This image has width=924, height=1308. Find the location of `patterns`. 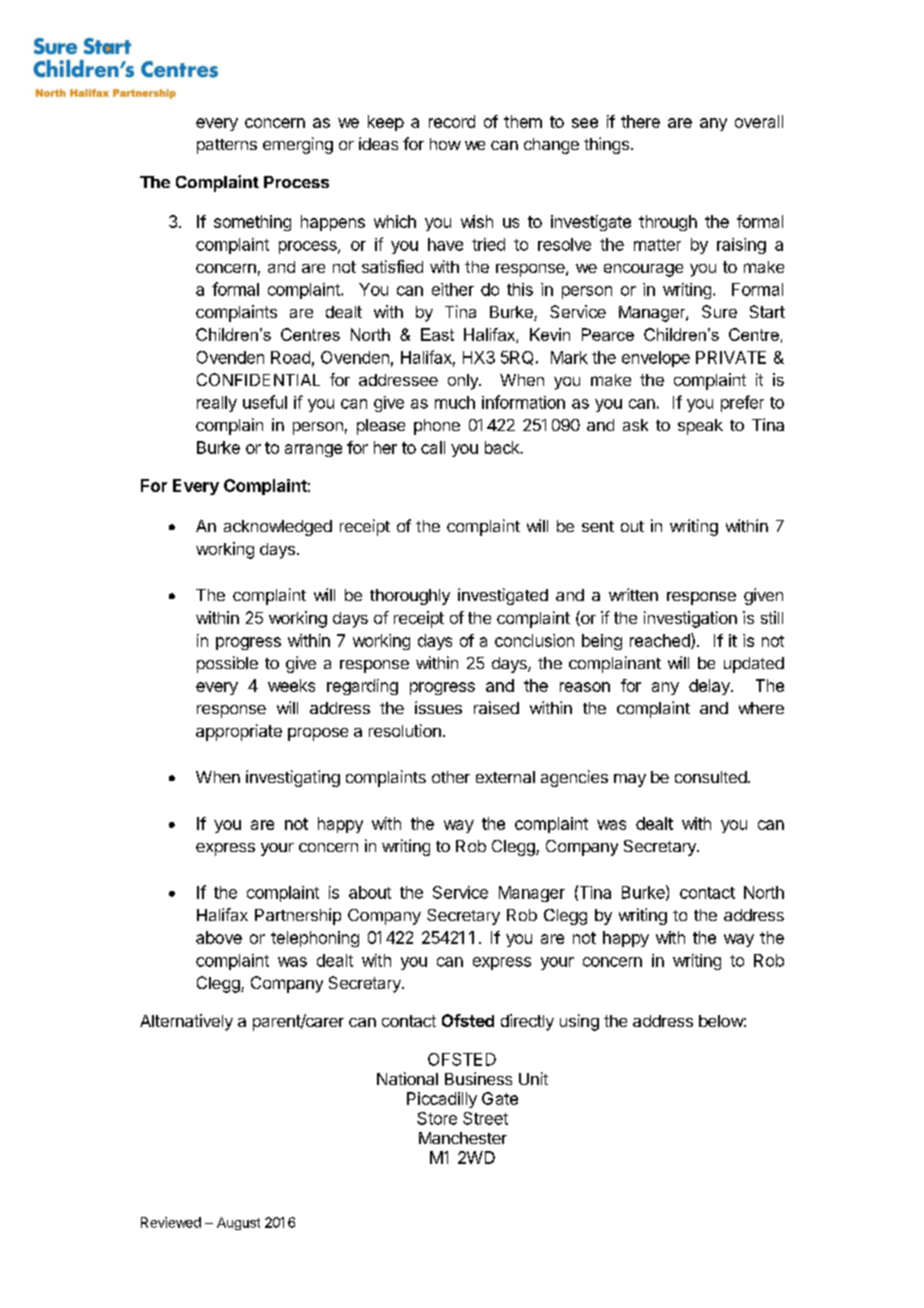

patterns is located at coordinates (227, 146).
